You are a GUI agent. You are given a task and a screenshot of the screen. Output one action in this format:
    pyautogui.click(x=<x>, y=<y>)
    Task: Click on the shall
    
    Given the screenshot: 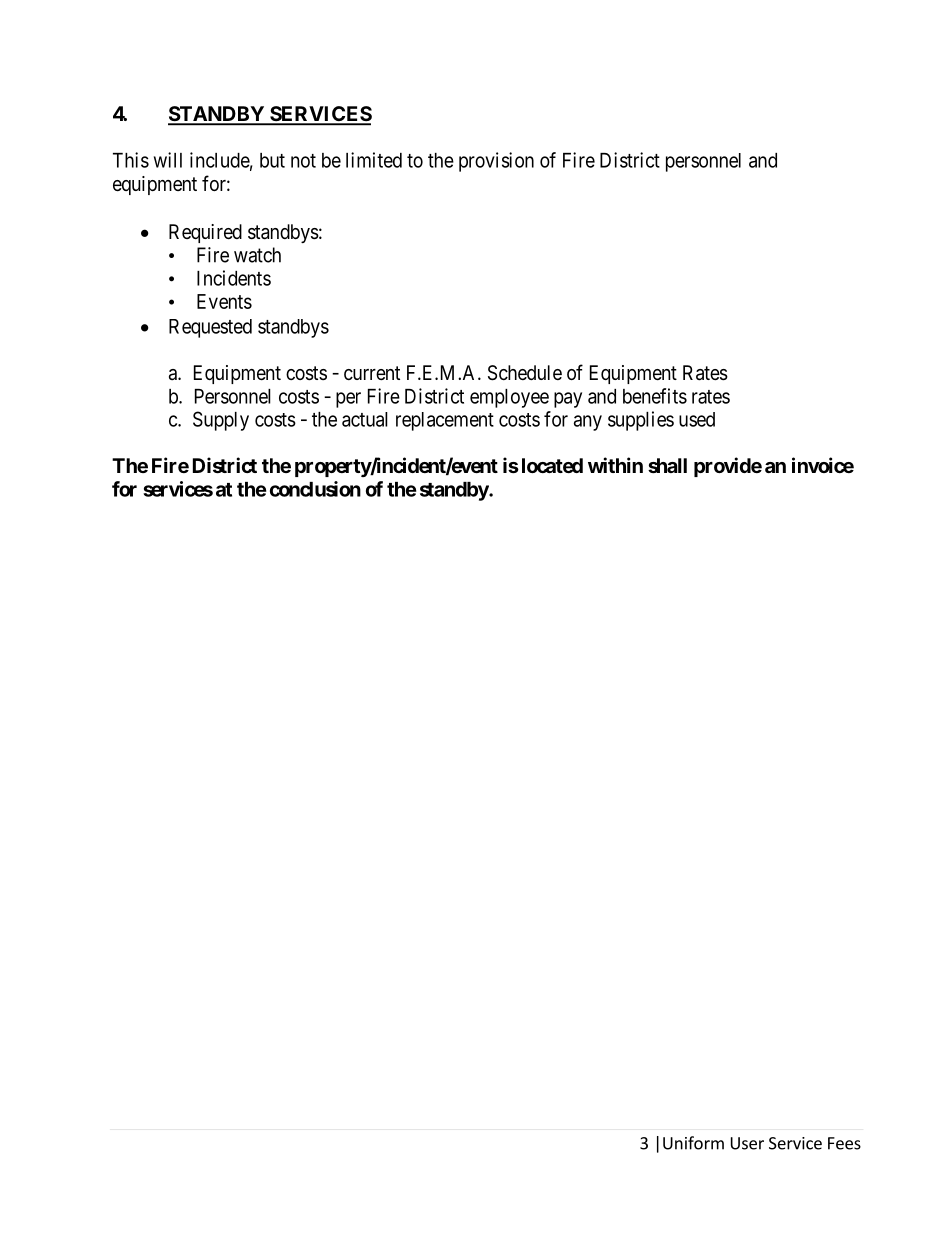 What is the action you would take?
    pyautogui.click(x=667, y=465)
